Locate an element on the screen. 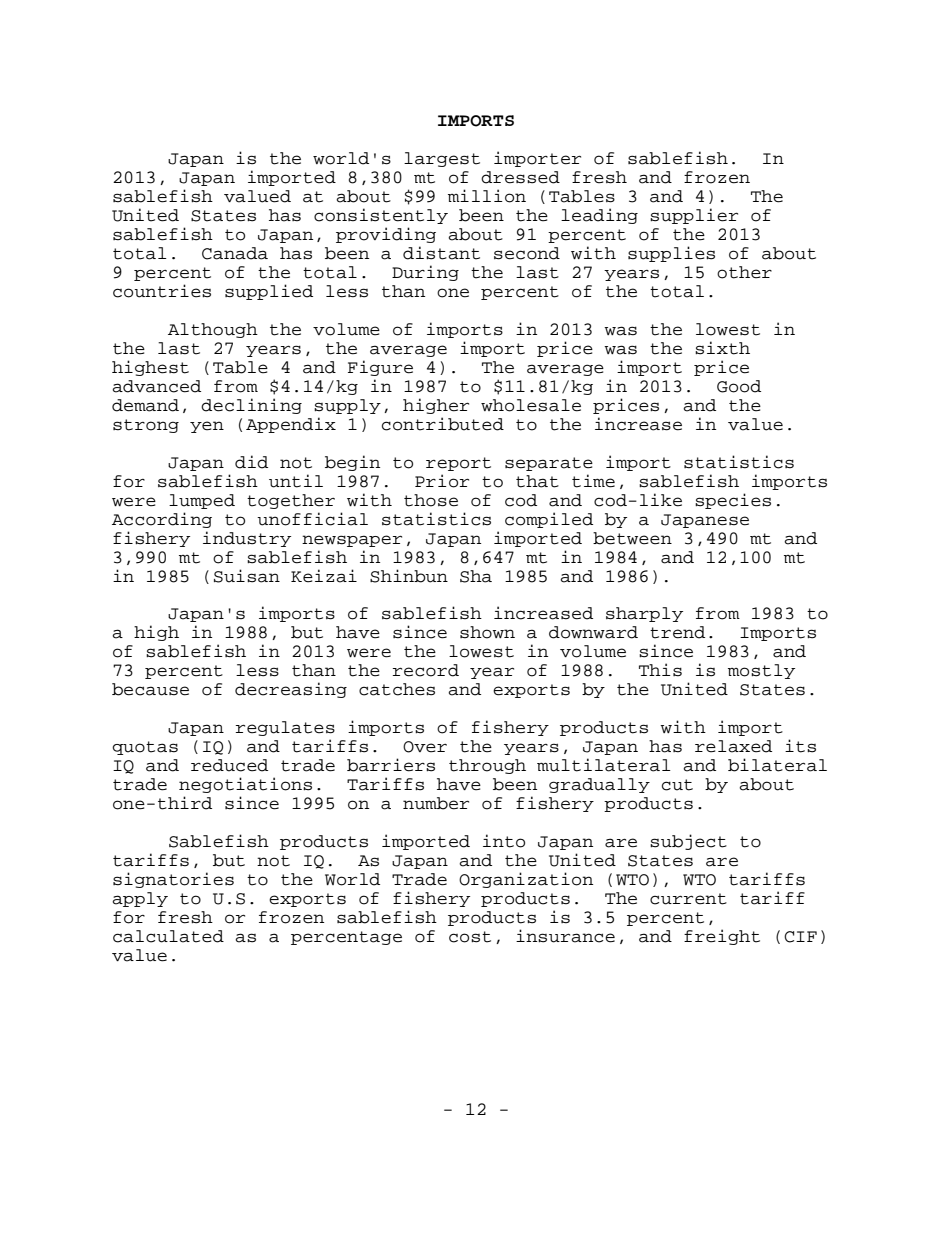 Image resolution: width=952 pixels, height=1233 pixels. reduced is located at coordinates (229, 765).
